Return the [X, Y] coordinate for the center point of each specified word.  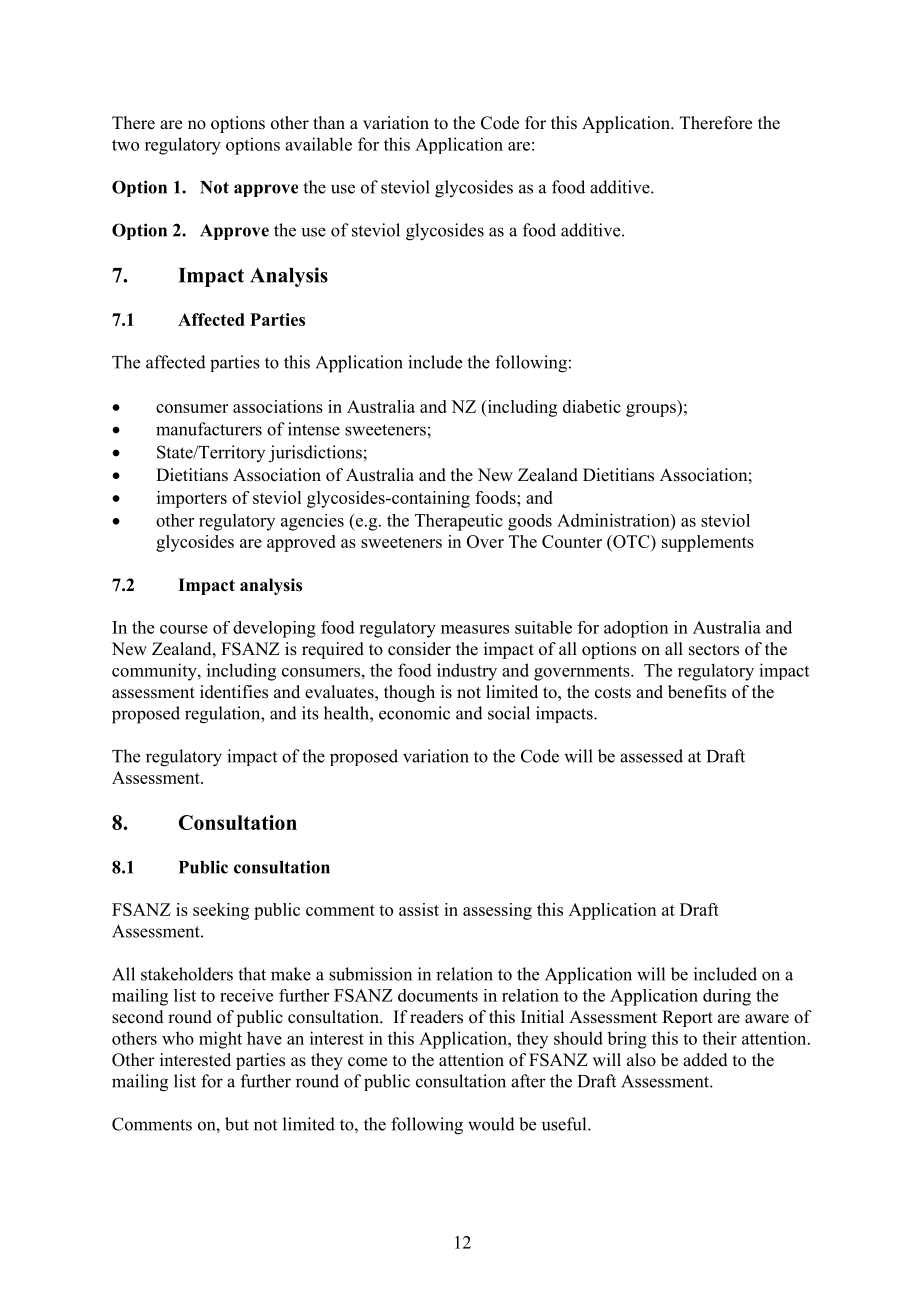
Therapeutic [459, 522]
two [125, 145]
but [237, 1124]
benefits [697, 692]
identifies [234, 692]
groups [652, 410]
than [329, 122]
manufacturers [209, 429]
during [727, 997]
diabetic [592, 406]
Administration [614, 520]
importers [192, 499]
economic [414, 713]
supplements [708, 543]
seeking [221, 911]
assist [419, 909]
